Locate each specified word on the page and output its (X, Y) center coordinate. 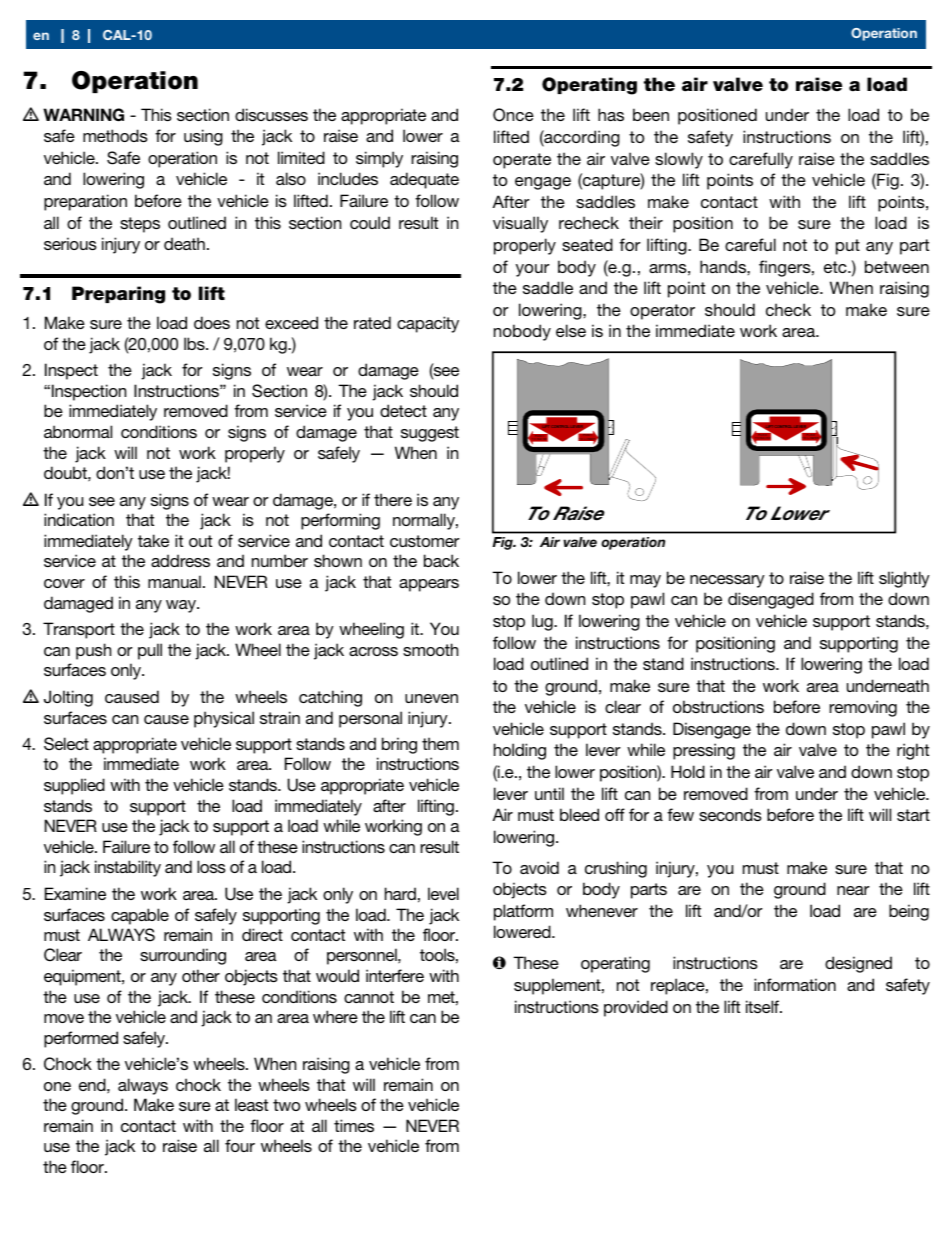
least (251, 1104)
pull (150, 651)
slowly (679, 160)
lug (543, 622)
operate (522, 161)
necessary (727, 581)
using (203, 137)
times (354, 1125)
